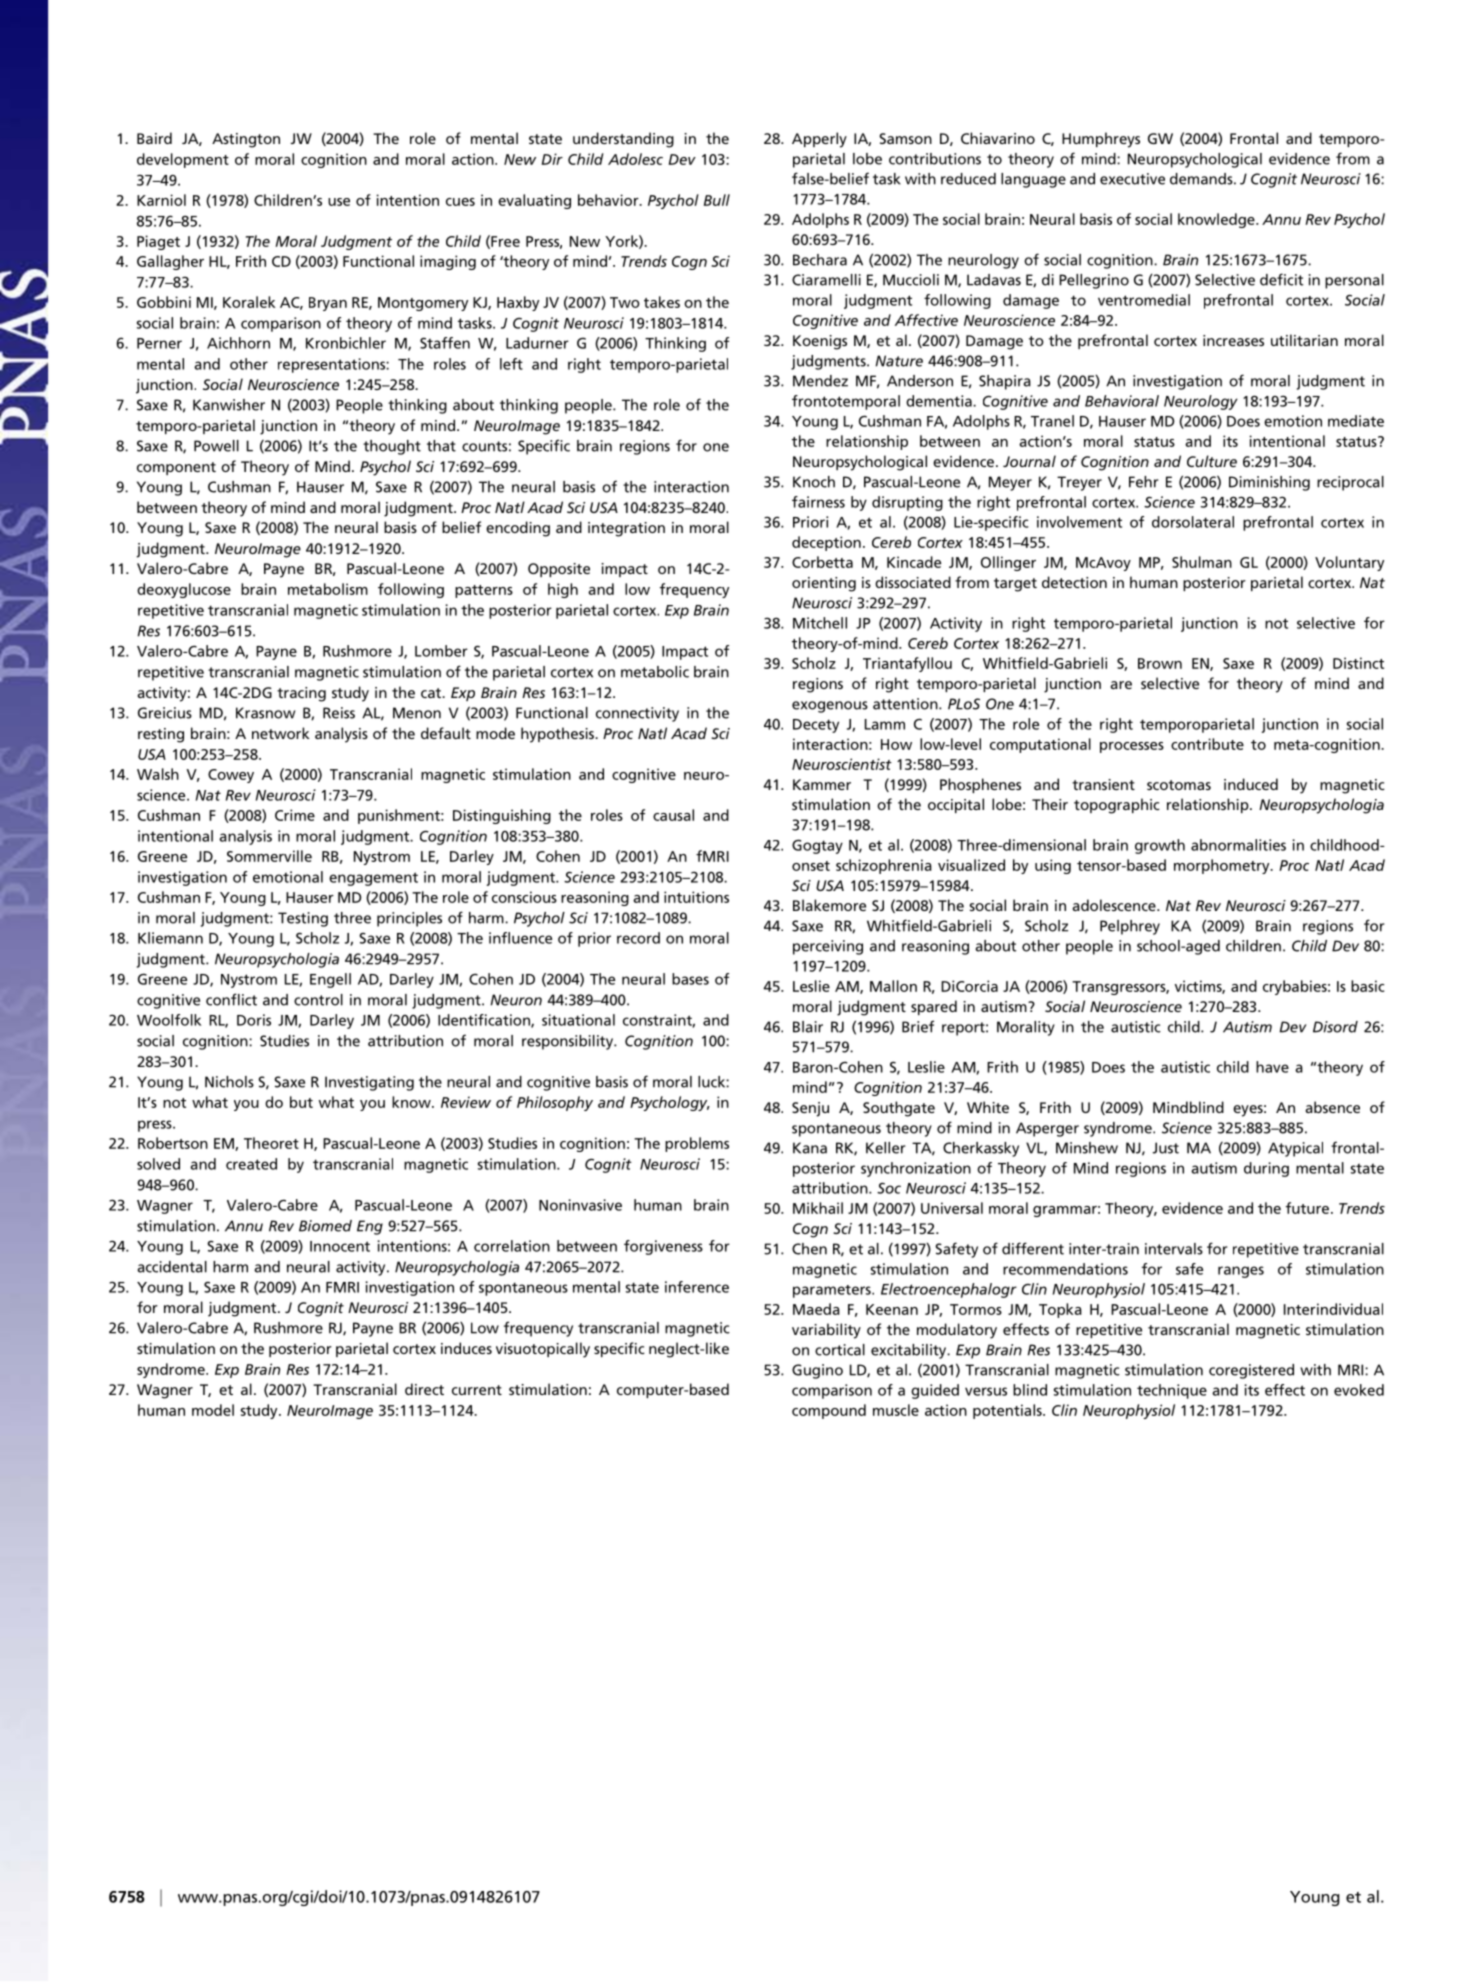  Describe the element at coordinates (318, 1000) in the document. I see `control` at that location.
